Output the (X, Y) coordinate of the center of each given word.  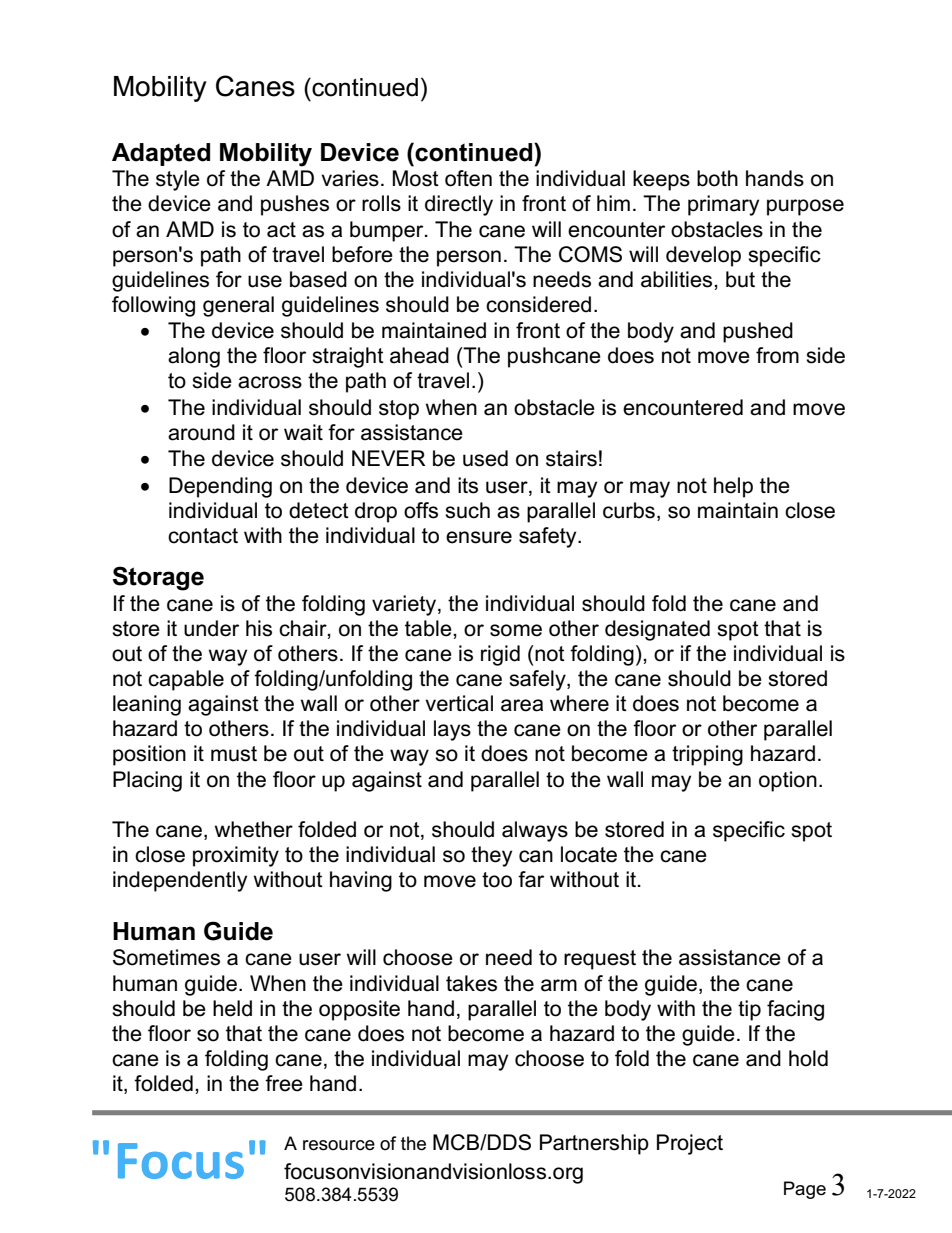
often (468, 178)
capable (186, 680)
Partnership (594, 1144)
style (178, 180)
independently (180, 881)
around (201, 432)
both (717, 178)
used (485, 458)
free (284, 1083)
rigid (500, 655)
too (497, 880)
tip (749, 1010)
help (733, 487)
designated (657, 630)
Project (690, 1144)
